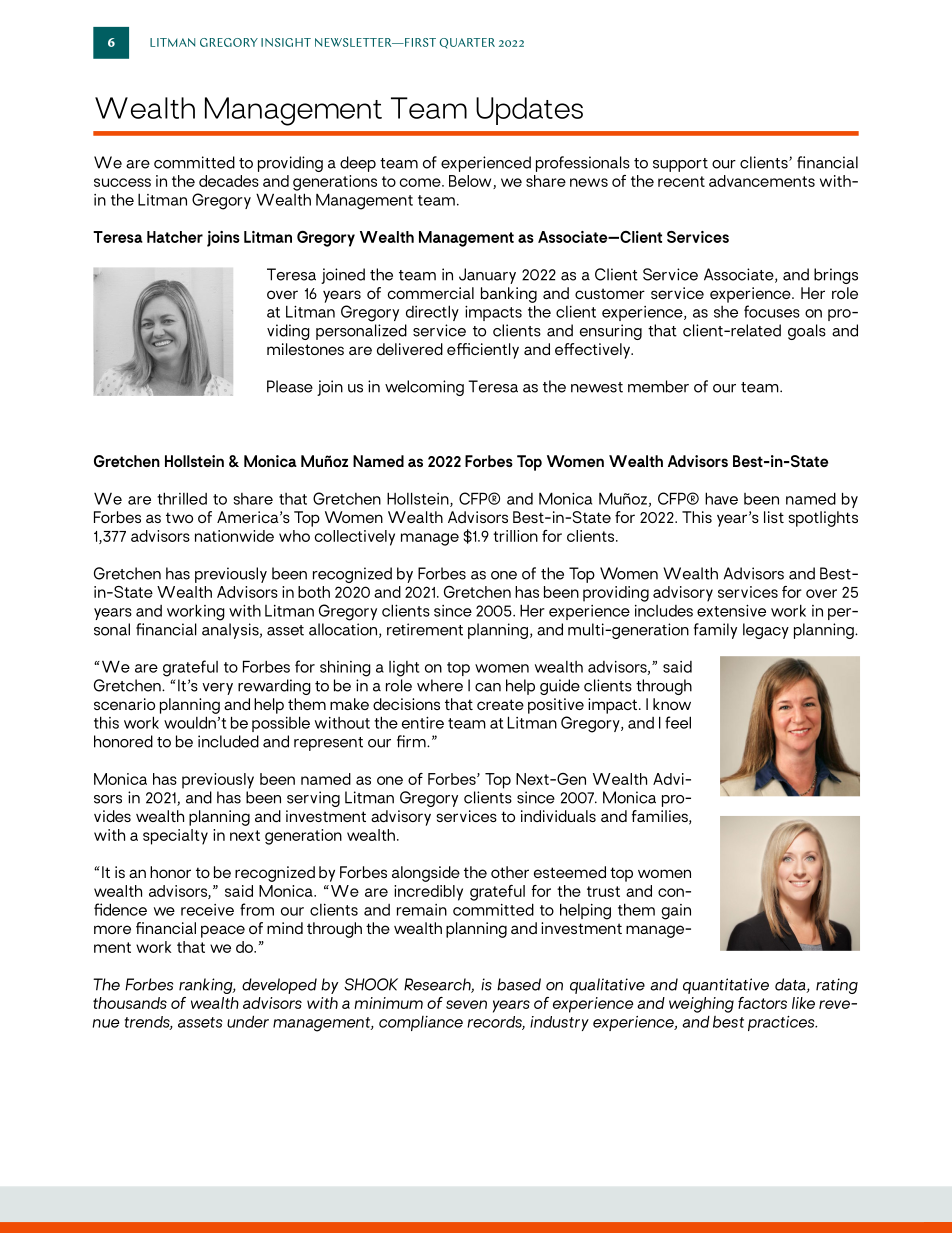 This document has width=952, height=1233. I want to click on two, so click(179, 517).
